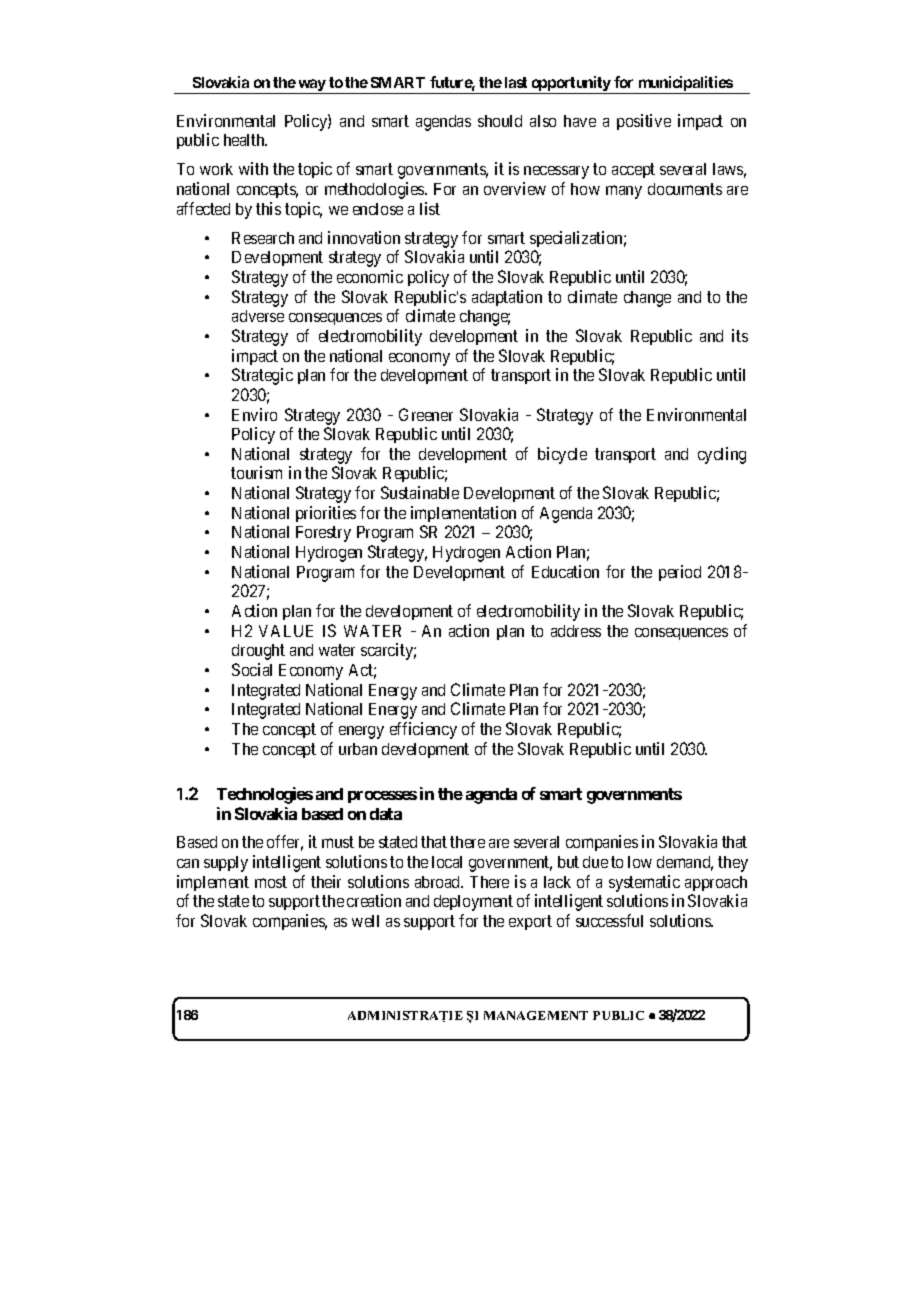 This screenshot has width=924, height=1308. What do you see at coordinates (423, 730) in the screenshot?
I see `efficiency` at bounding box center [423, 730].
